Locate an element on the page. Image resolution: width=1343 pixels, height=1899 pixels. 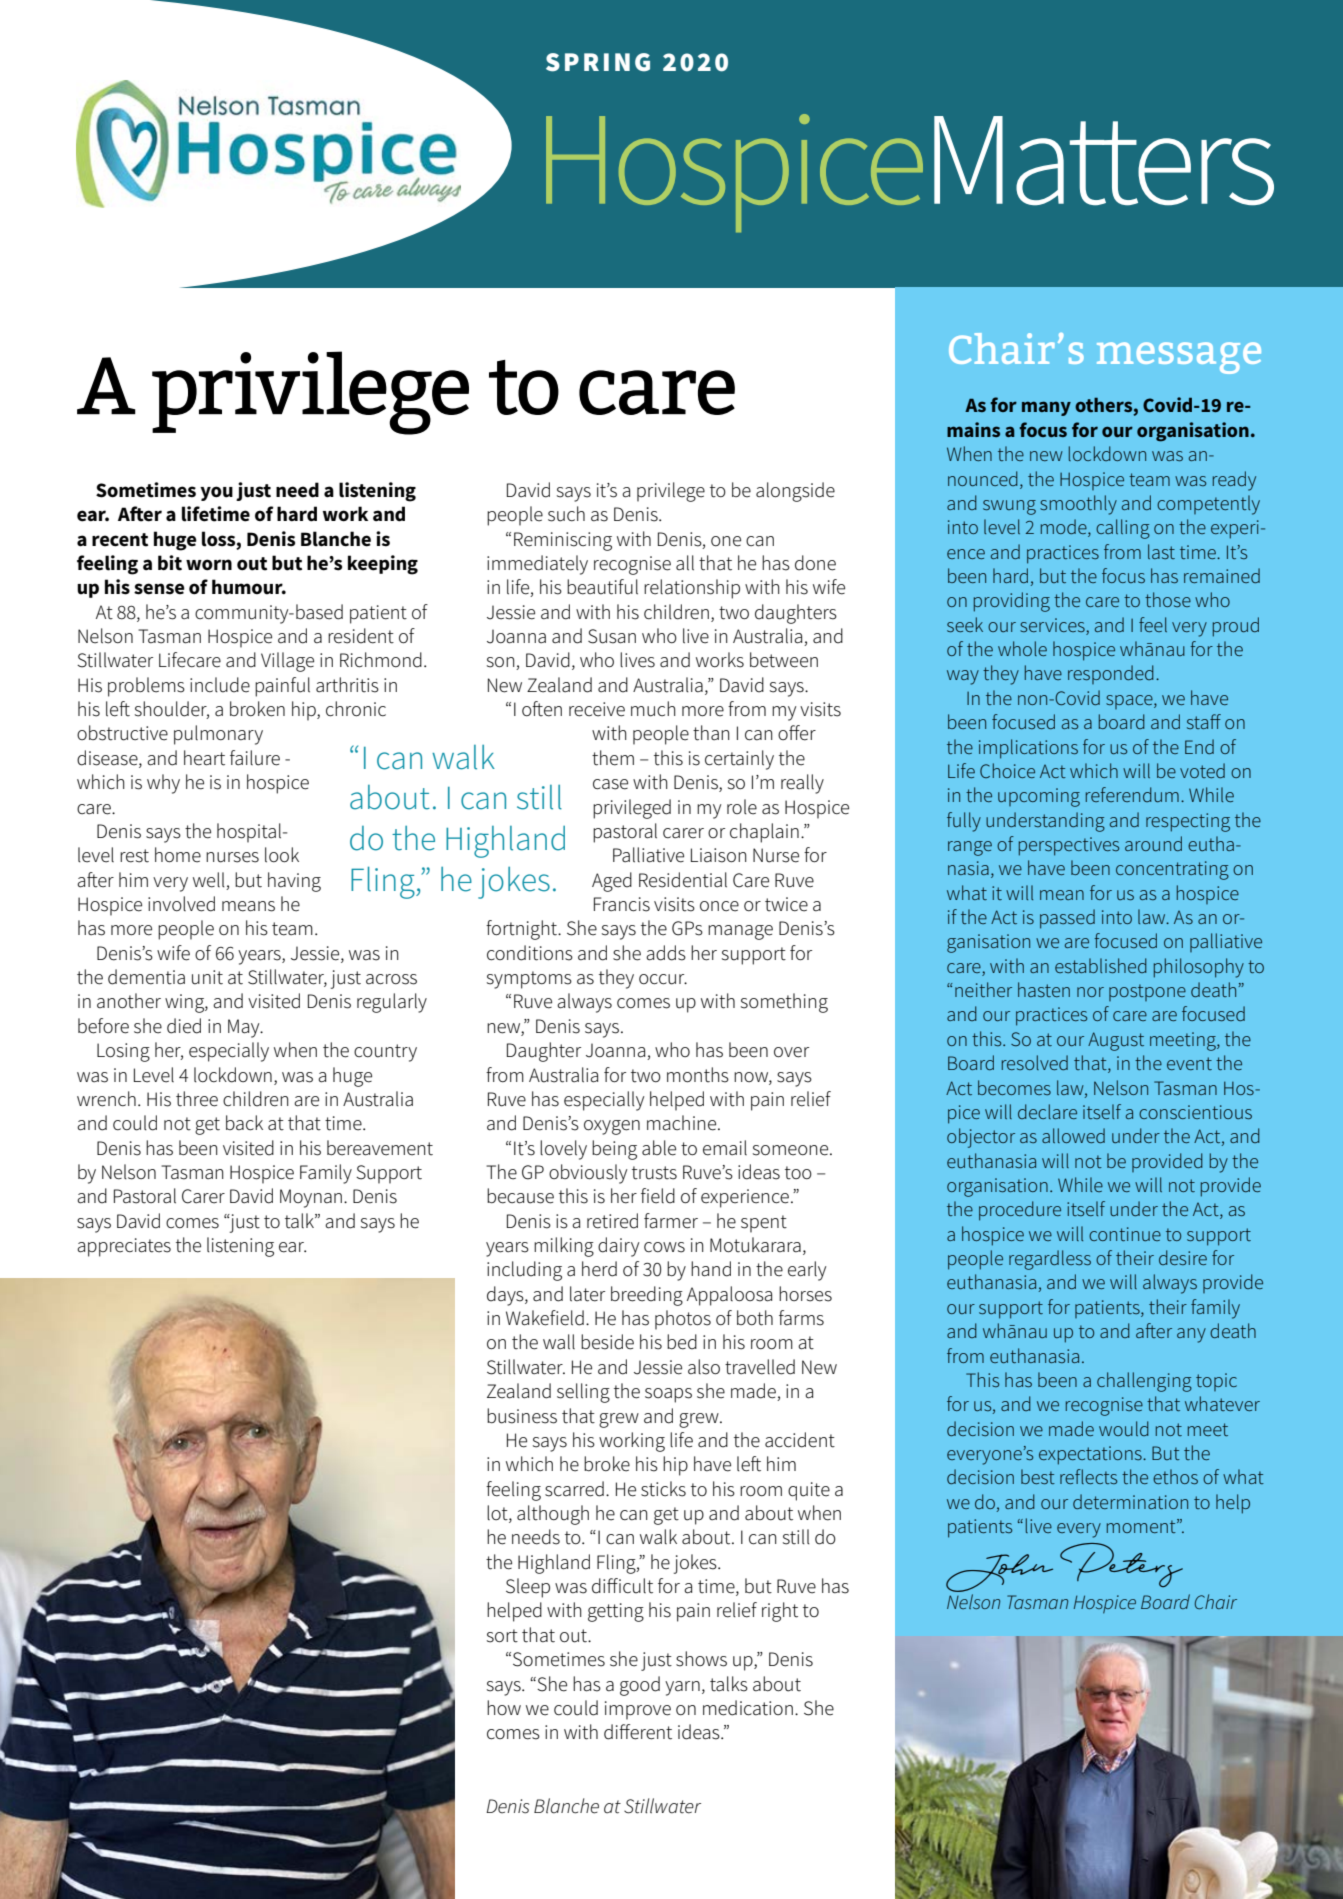
cows is located at coordinates (664, 1247).
